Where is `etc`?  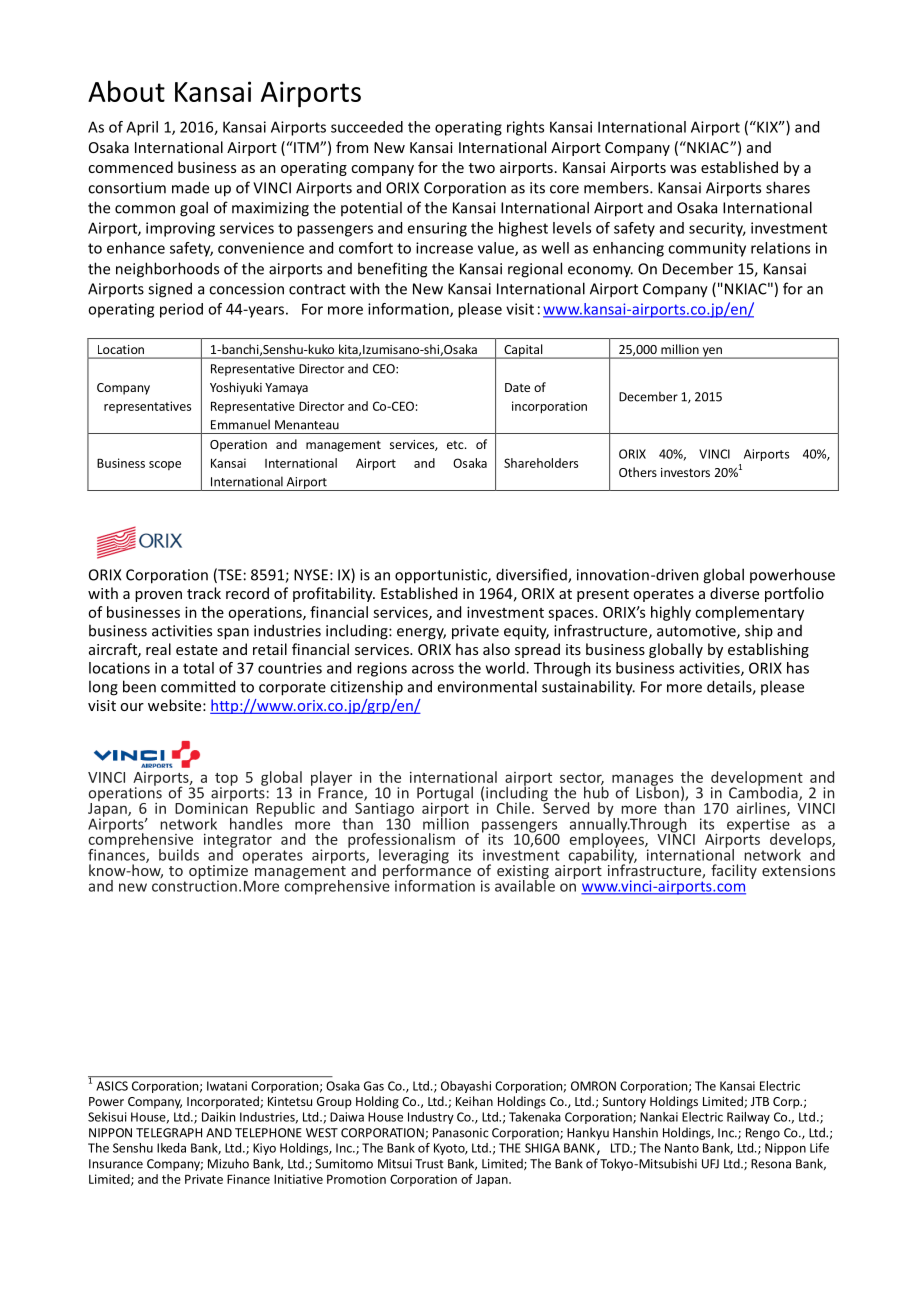 etc is located at coordinates (456, 445).
